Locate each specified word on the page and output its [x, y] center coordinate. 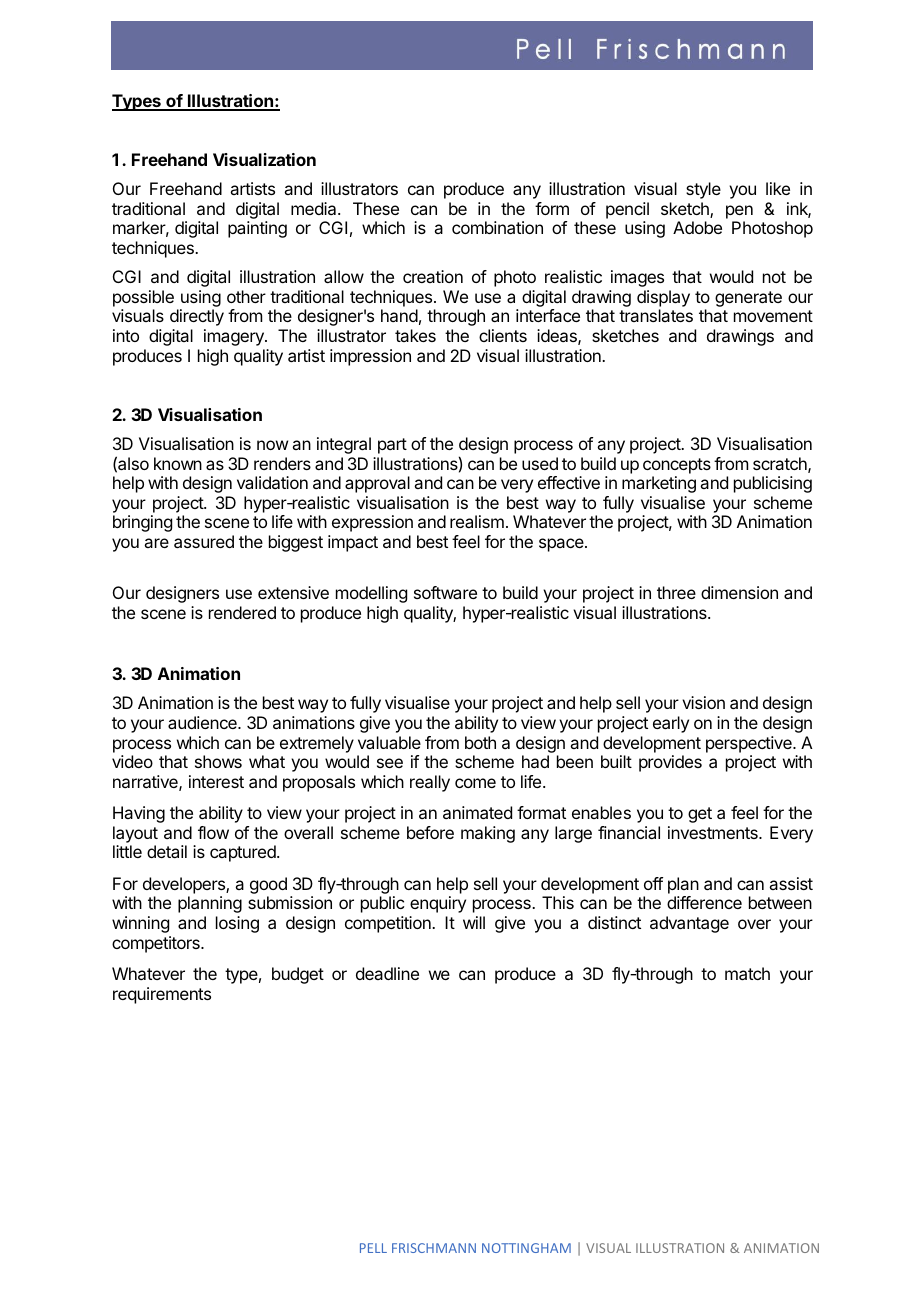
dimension [739, 592]
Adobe [697, 227]
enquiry [438, 904]
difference [704, 902]
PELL [373, 1248]
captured [244, 853]
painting [257, 229]
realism [477, 521]
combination [497, 227]
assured [204, 541]
